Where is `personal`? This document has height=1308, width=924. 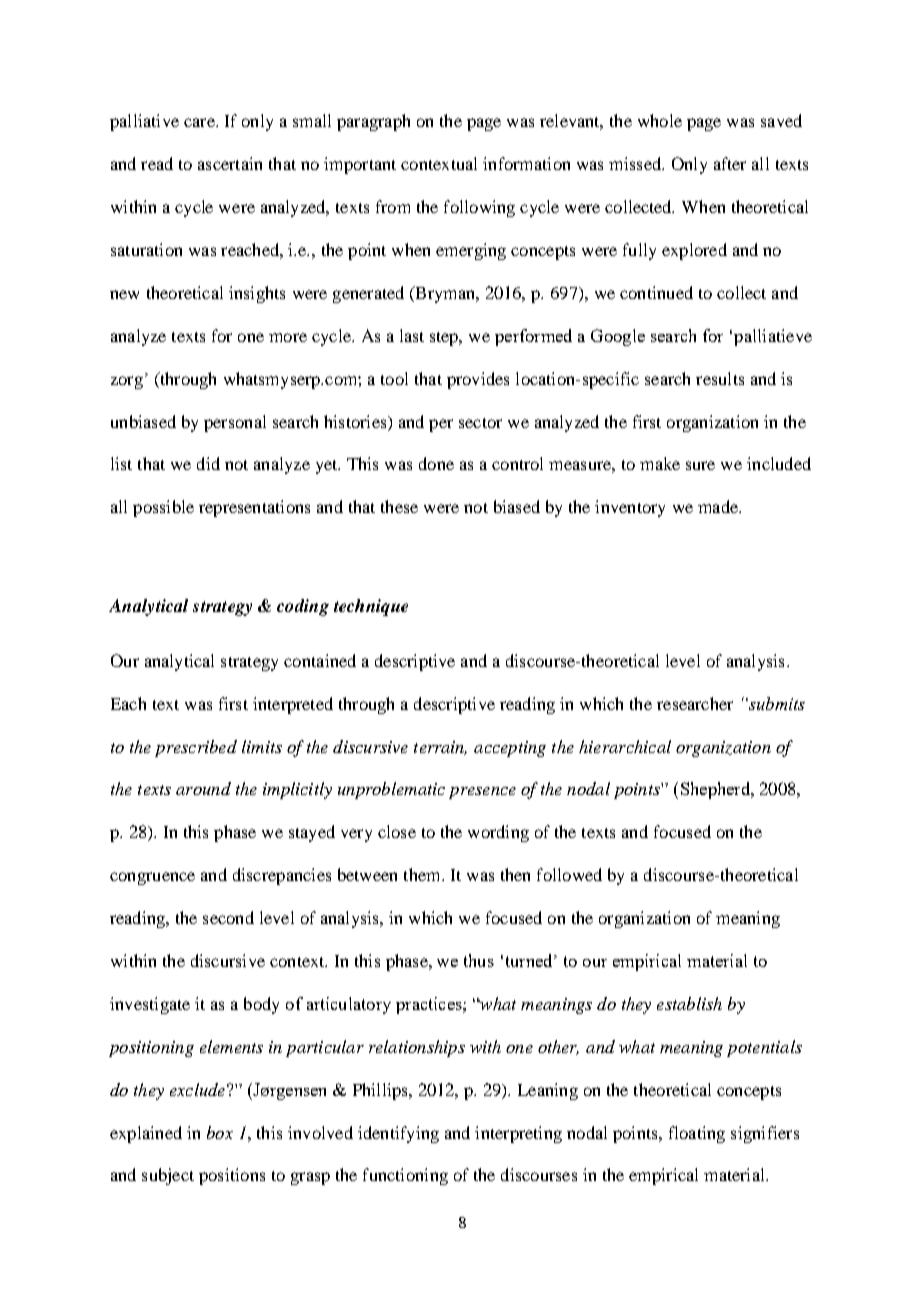
personal is located at coordinates (235, 423).
